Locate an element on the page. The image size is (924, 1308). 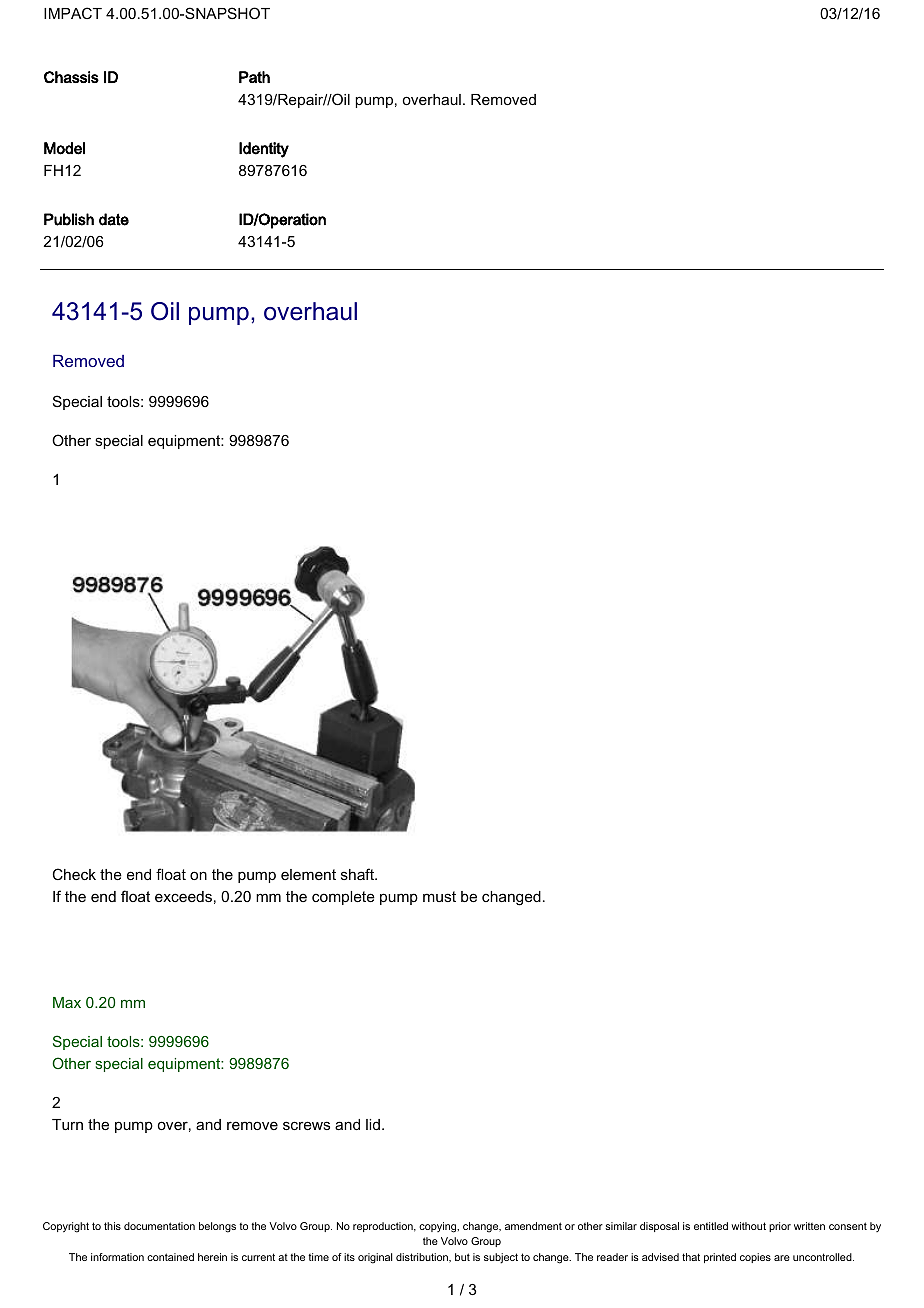
Path is located at coordinates (254, 77).
